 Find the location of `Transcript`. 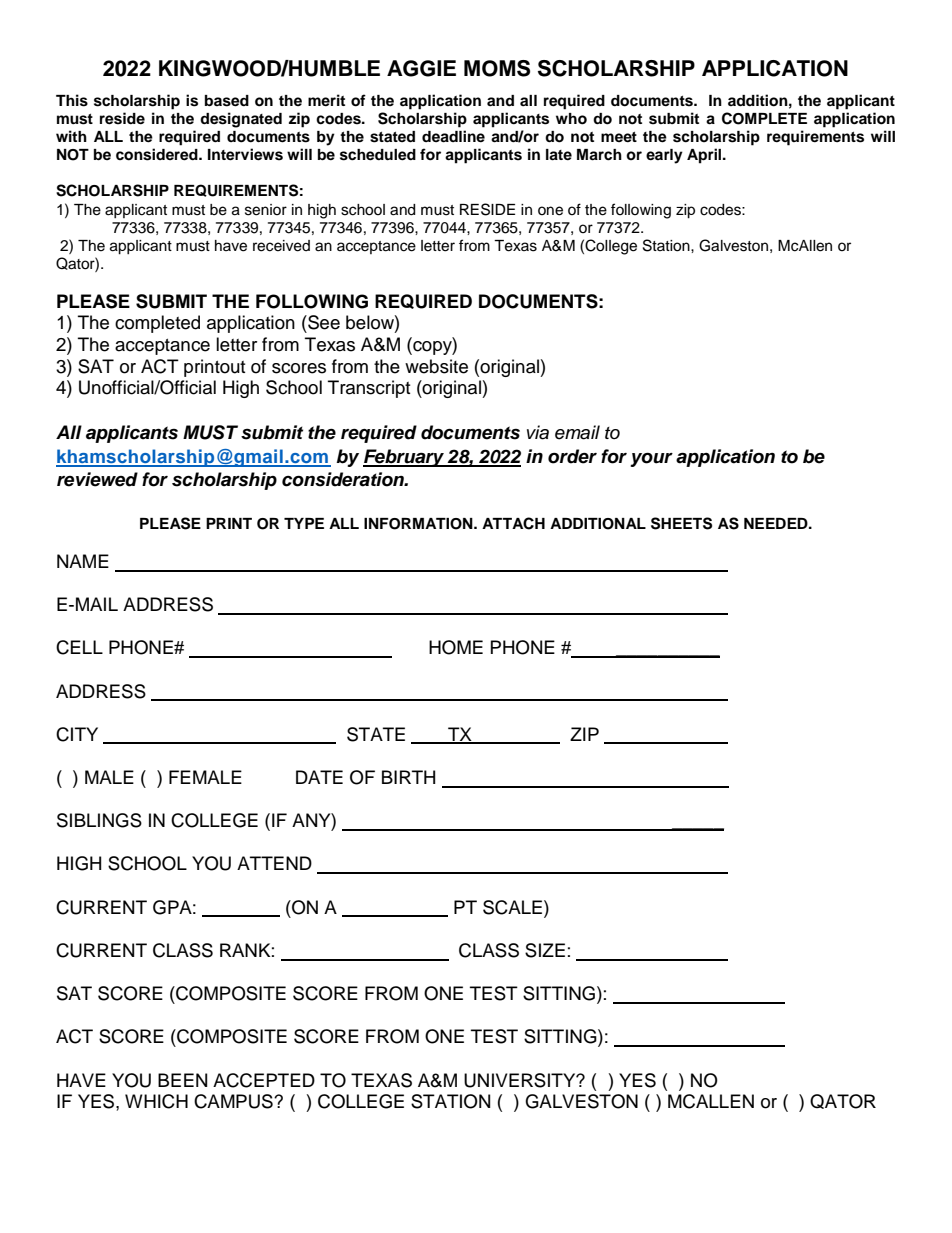

Transcript is located at coordinates (369, 389).
